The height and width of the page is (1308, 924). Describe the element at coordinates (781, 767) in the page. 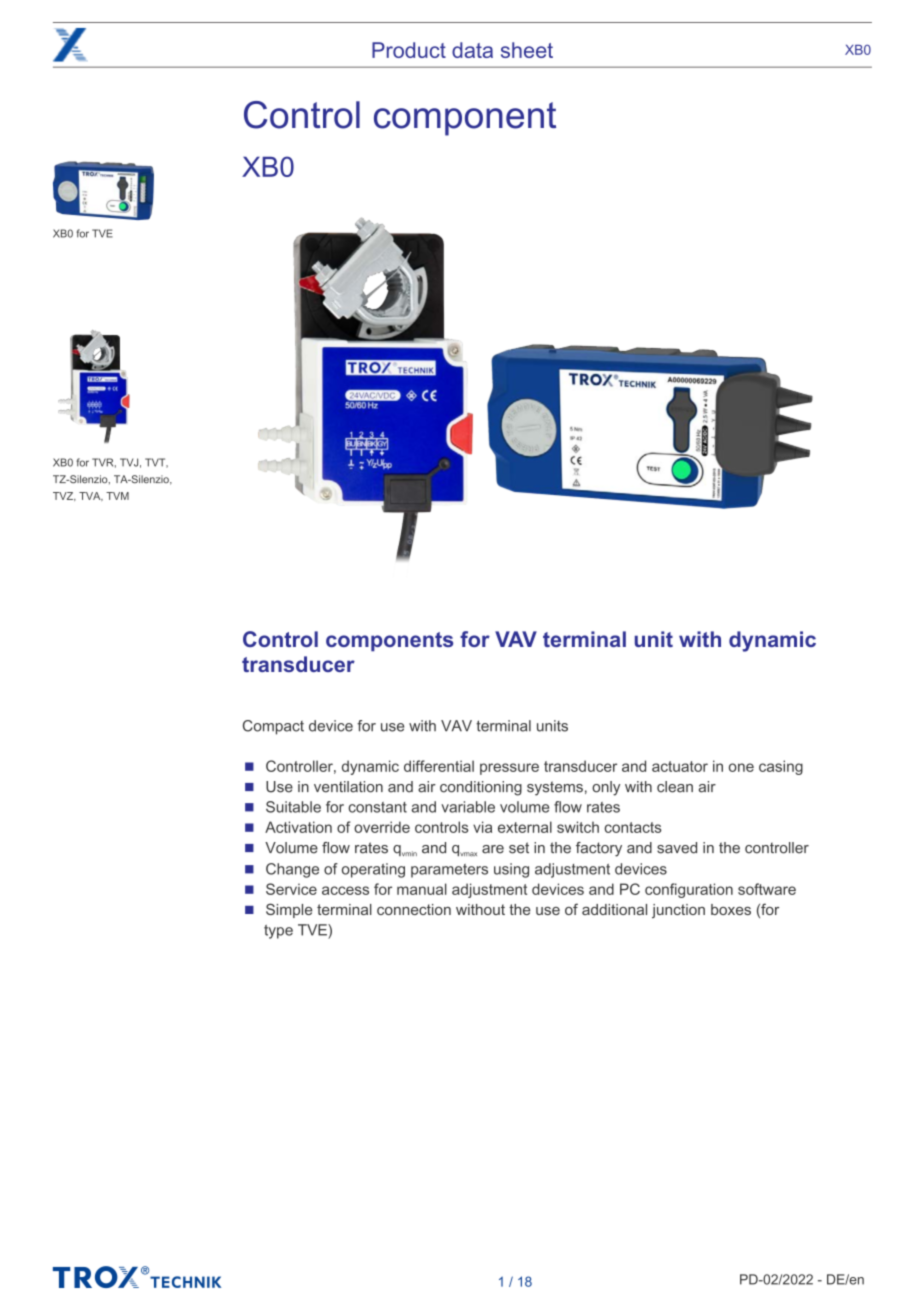

I see `casing` at that location.
